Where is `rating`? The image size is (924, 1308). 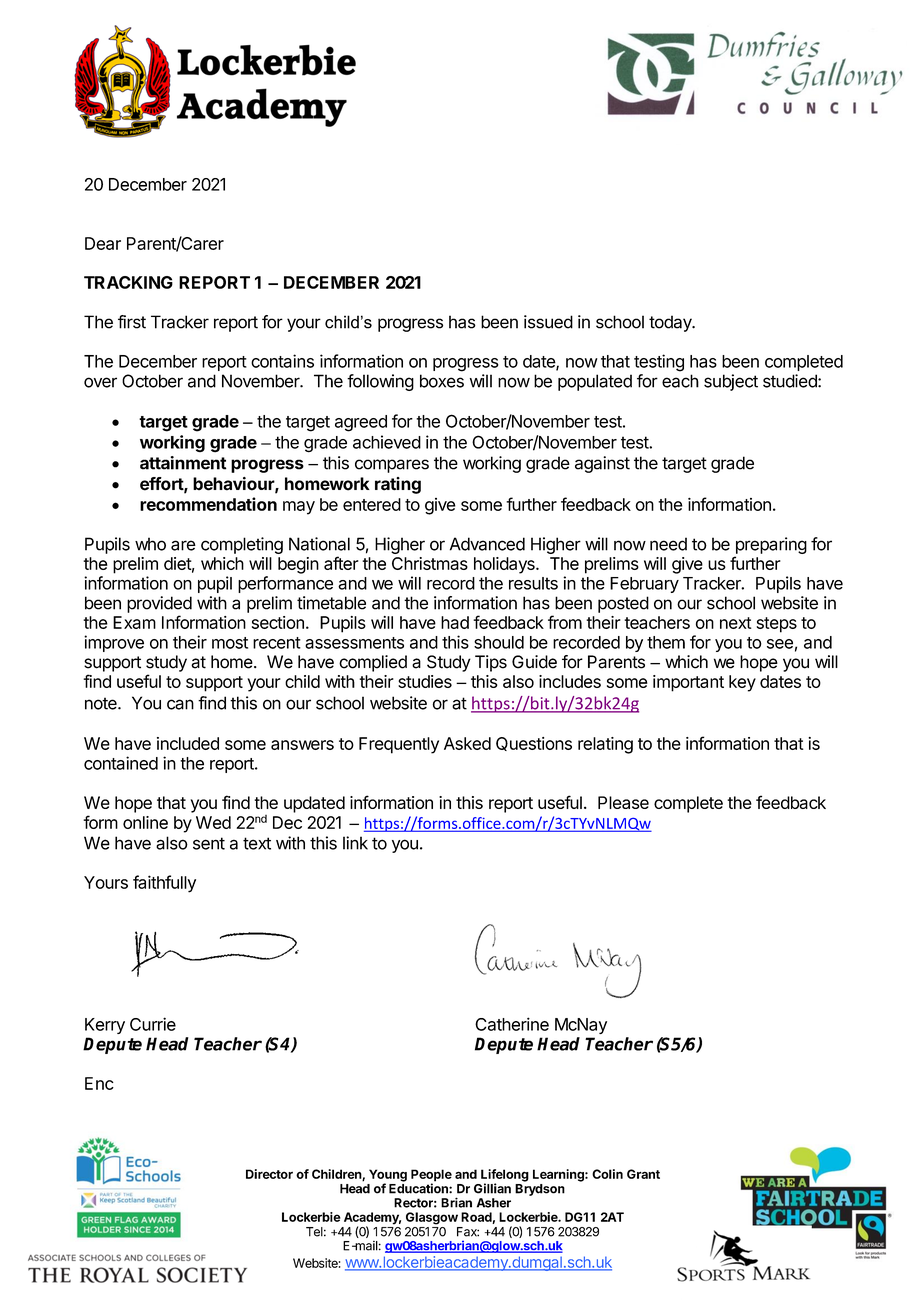 rating is located at coordinates (398, 485).
